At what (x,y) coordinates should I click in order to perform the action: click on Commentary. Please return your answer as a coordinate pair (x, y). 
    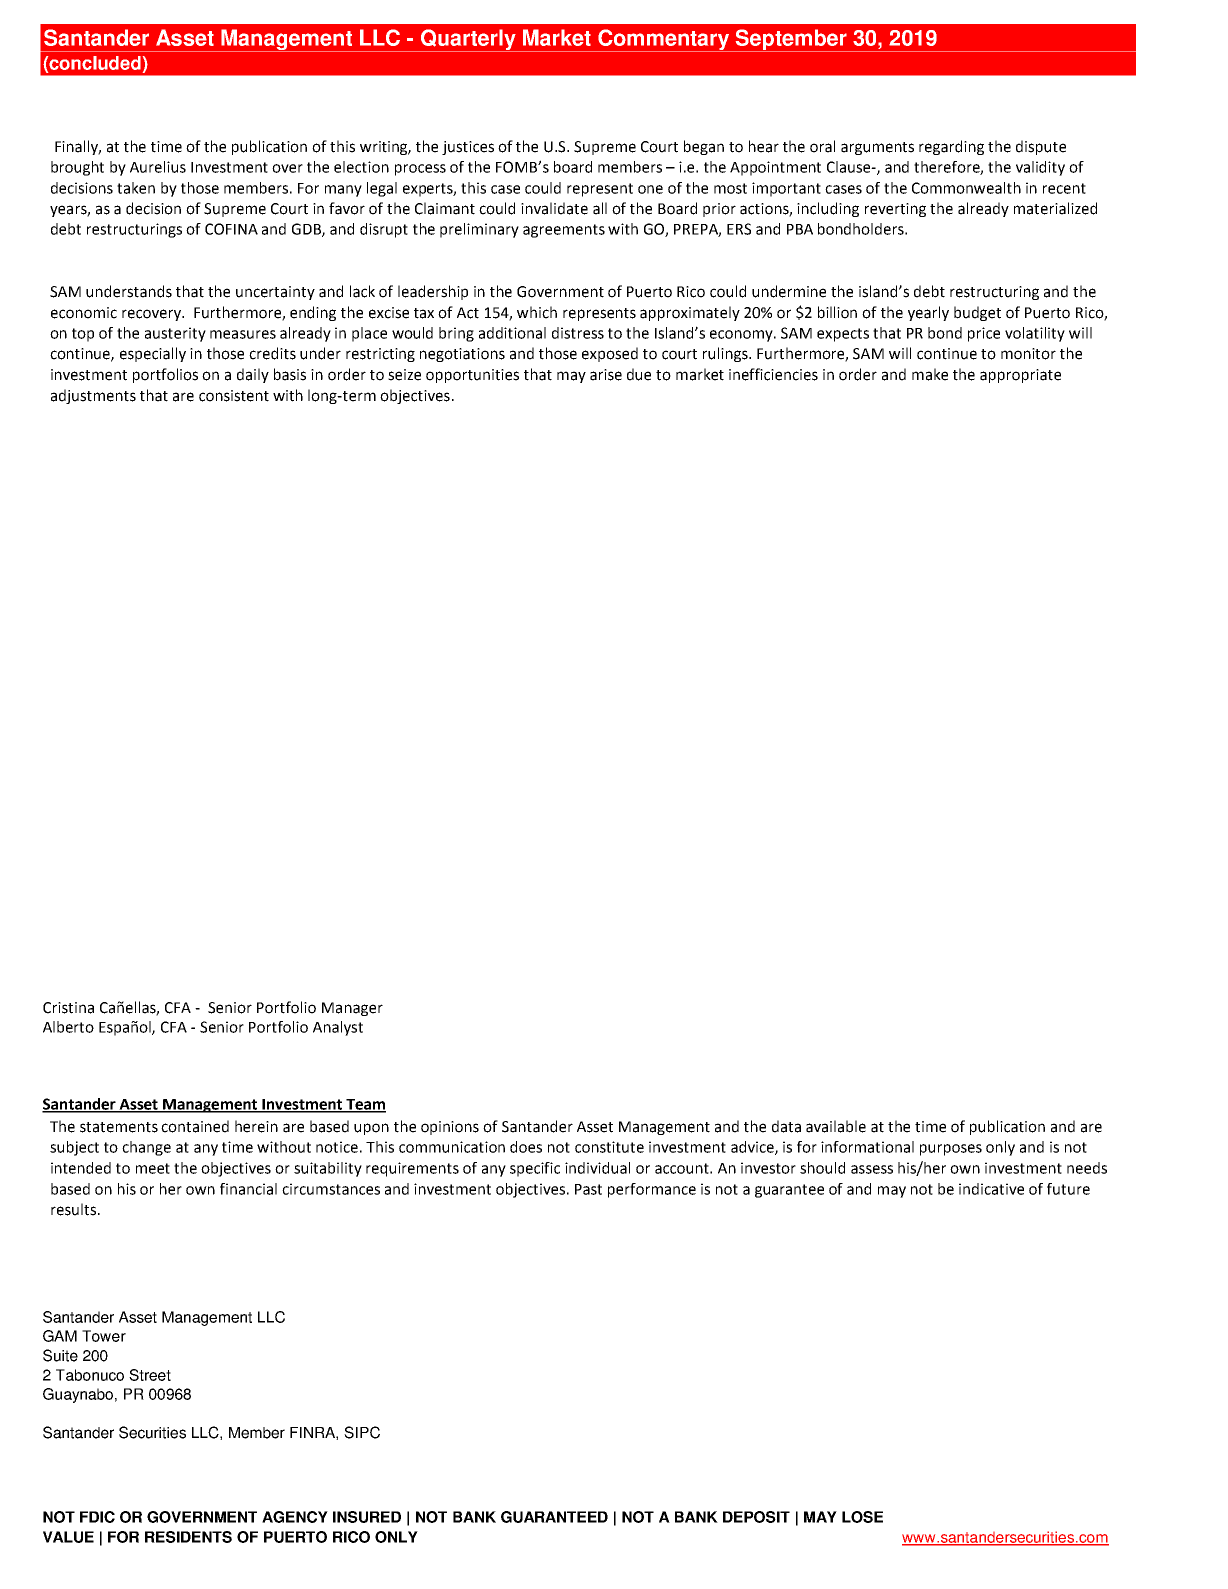
    Looking at the image, I should click on (664, 40).
